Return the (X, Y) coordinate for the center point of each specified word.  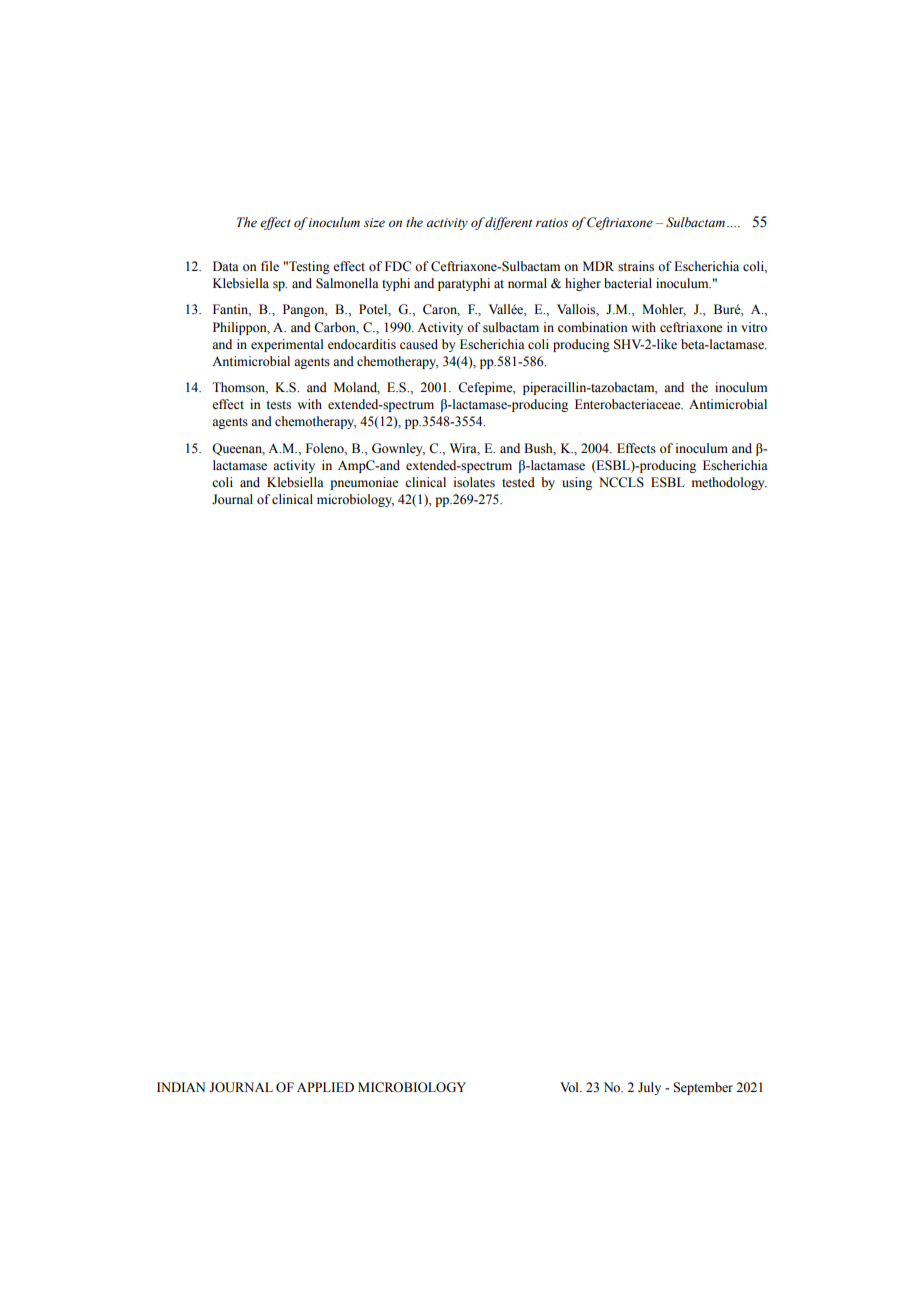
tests (278, 405)
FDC (398, 266)
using (577, 483)
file (270, 266)
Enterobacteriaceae (629, 404)
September (703, 1088)
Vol (570, 1087)
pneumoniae (364, 483)
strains (636, 266)
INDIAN (181, 1087)
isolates (474, 482)
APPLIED (325, 1087)
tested (518, 482)
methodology (729, 483)
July (649, 1088)
